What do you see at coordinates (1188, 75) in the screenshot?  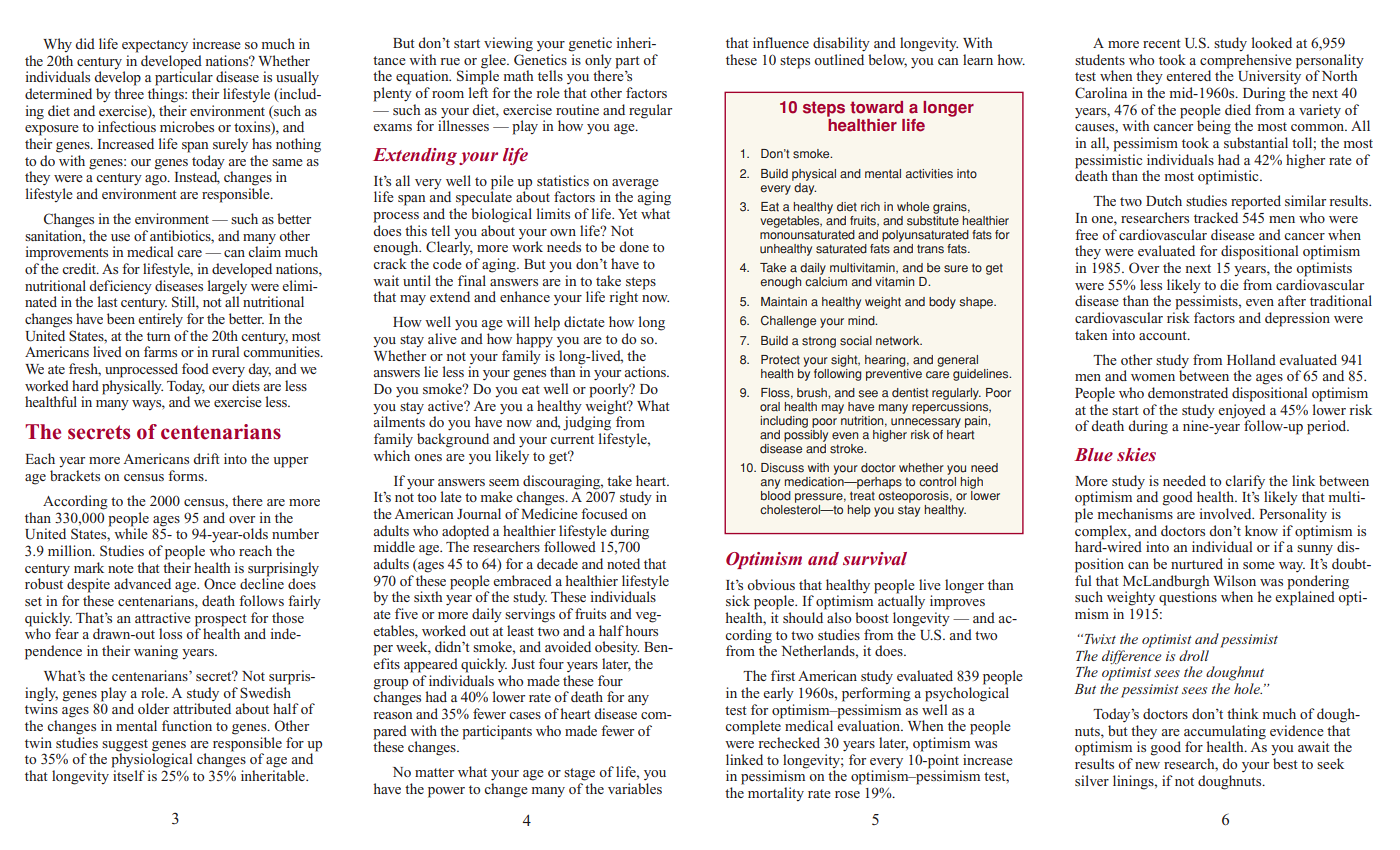 I see `entered` at bounding box center [1188, 75].
